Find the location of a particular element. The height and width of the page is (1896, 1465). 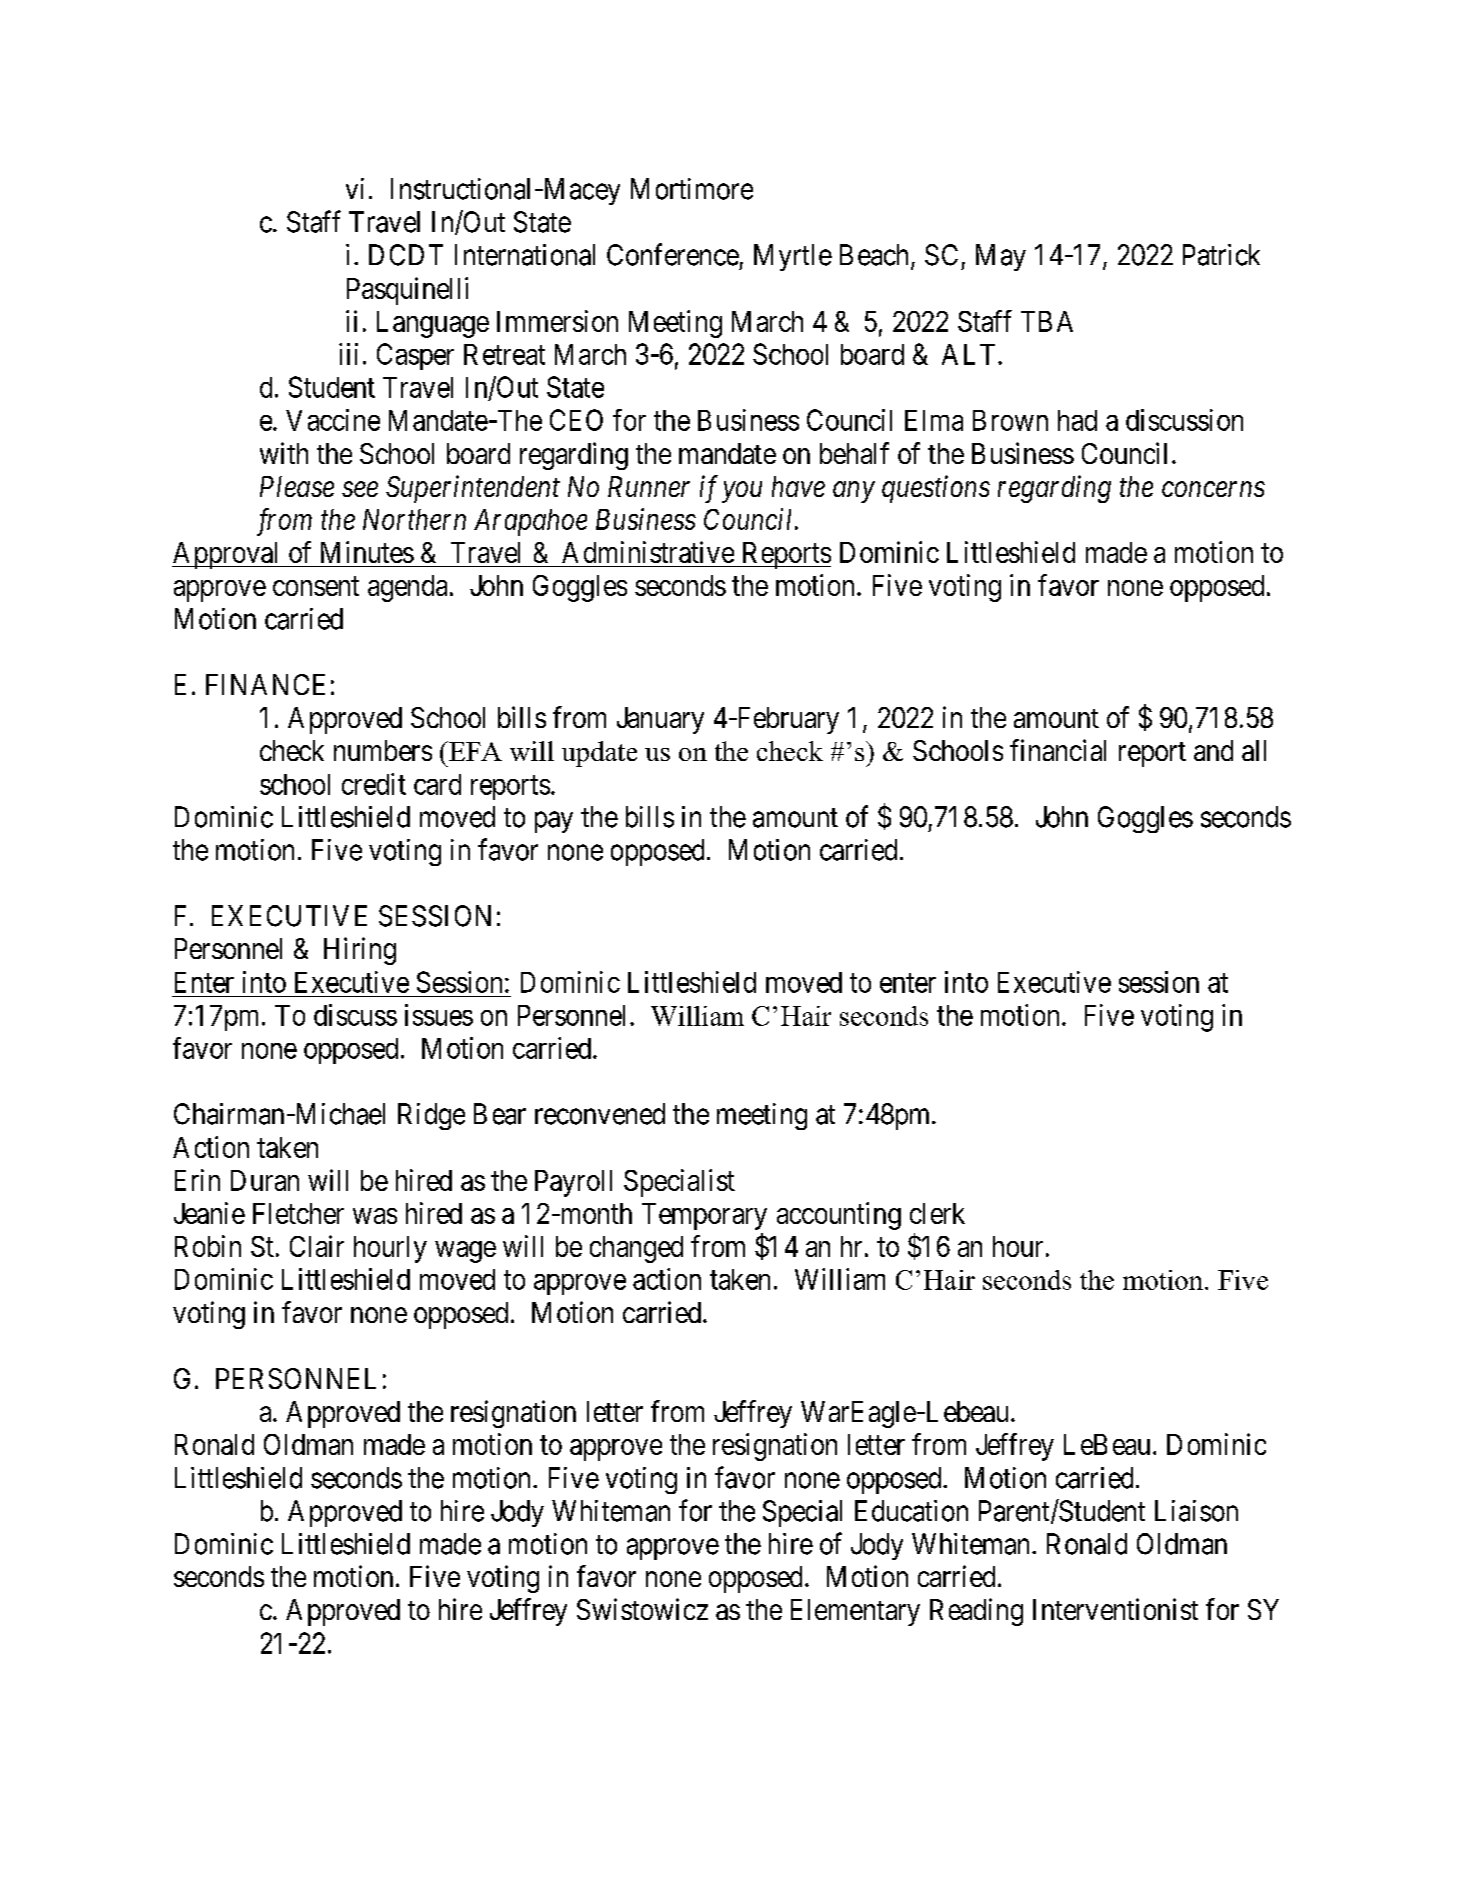

update is located at coordinates (599, 754).
